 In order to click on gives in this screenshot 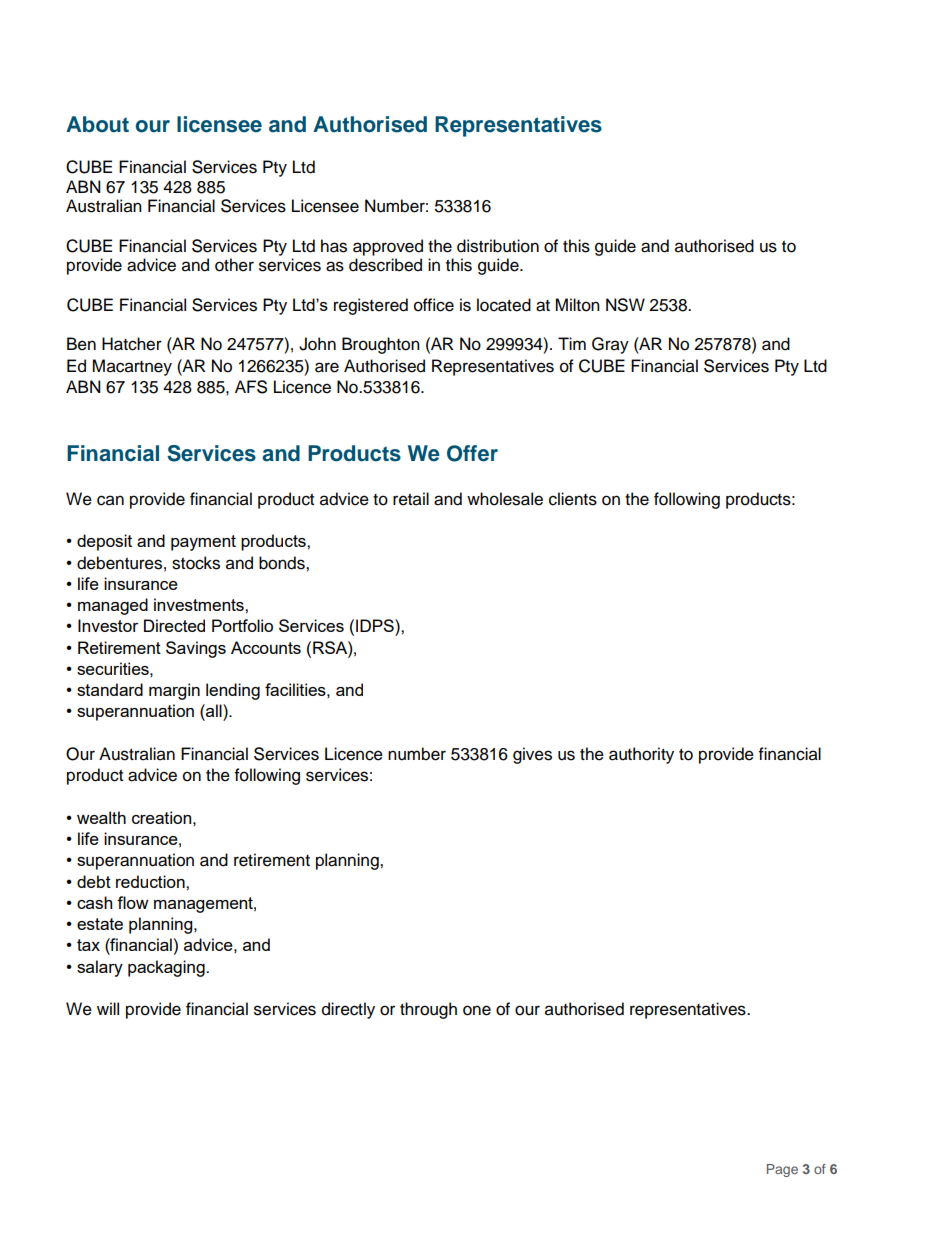, I will do `click(532, 755)`.
